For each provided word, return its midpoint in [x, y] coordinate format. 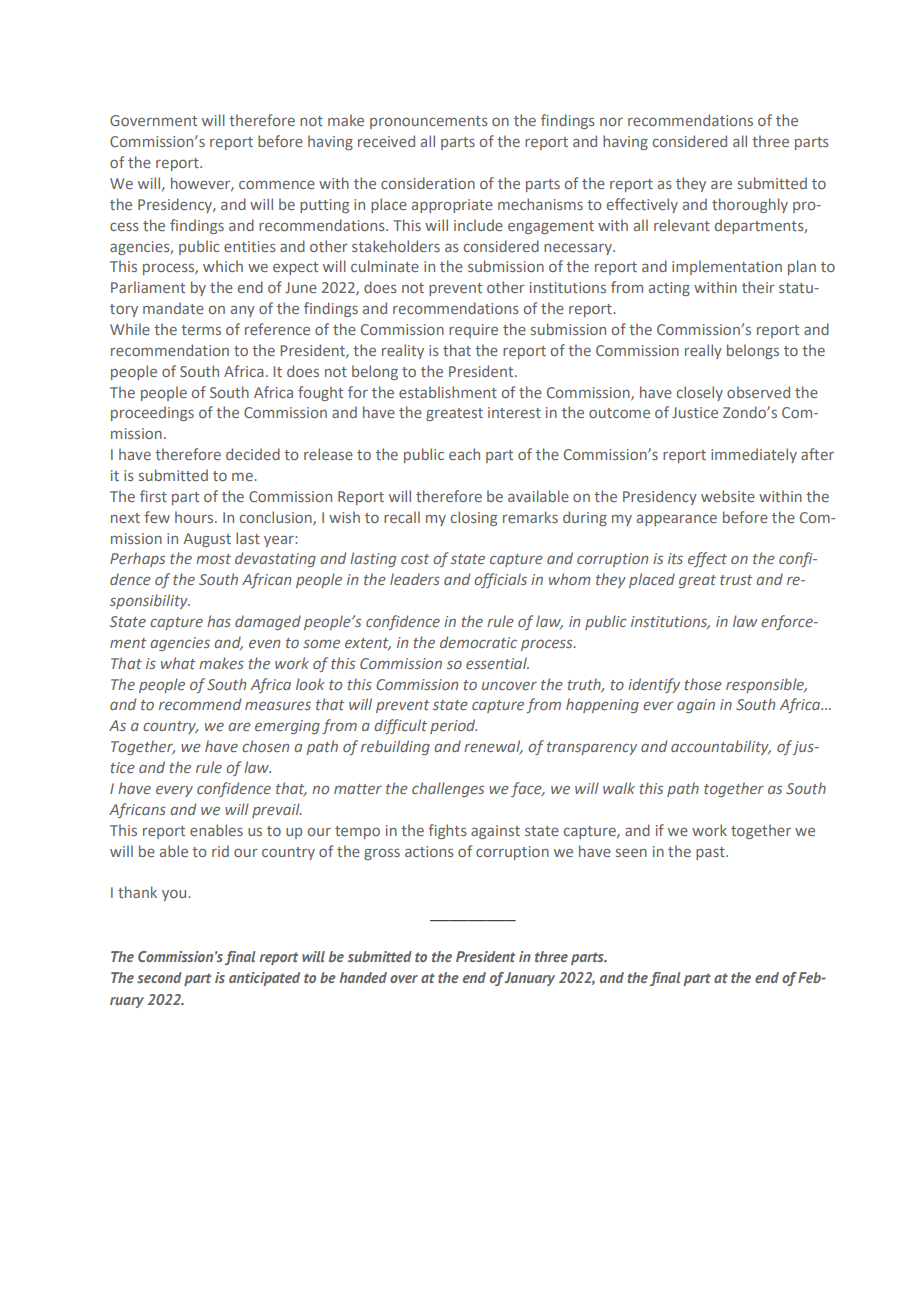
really [703, 351]
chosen [265, 746]
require [473, 331]
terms [201, 330]
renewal [493, 747]
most [213, 559]
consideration [428, 183]
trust [736, 580]
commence [277, 185]
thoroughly [750, 205]
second [159, 977]
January [529, 979]
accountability [721, 747]
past [711, 853]
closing [474, 518]
